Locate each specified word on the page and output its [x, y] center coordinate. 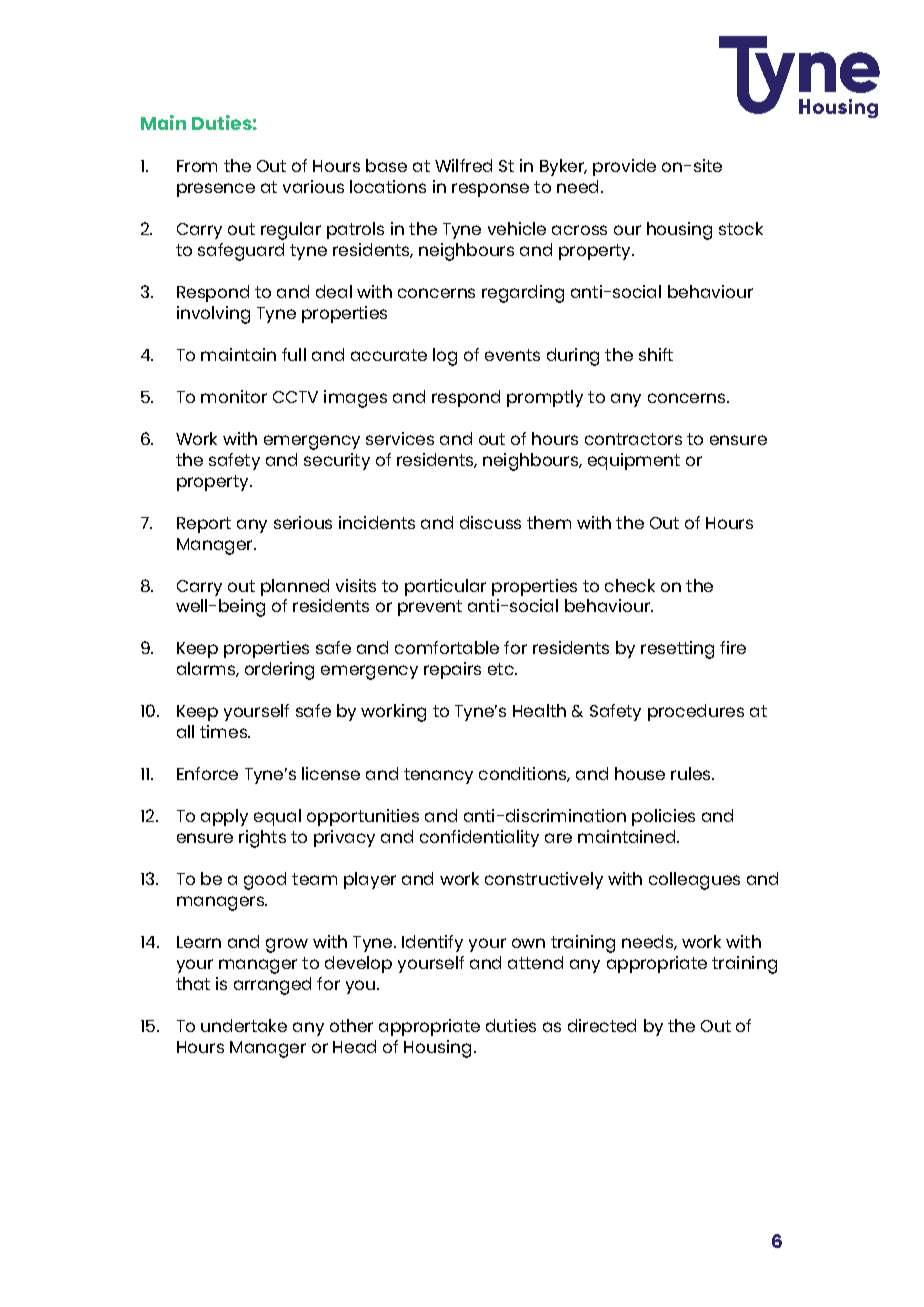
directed [602, 1025]
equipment [634, 461]
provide [624, 167]
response [490, 190]
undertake [244, 1025]
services [400, 438]
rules [692, 773]
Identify [432, 943]
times [224, 731]
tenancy [438, 776]
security [337, 461]
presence [216, 190]
